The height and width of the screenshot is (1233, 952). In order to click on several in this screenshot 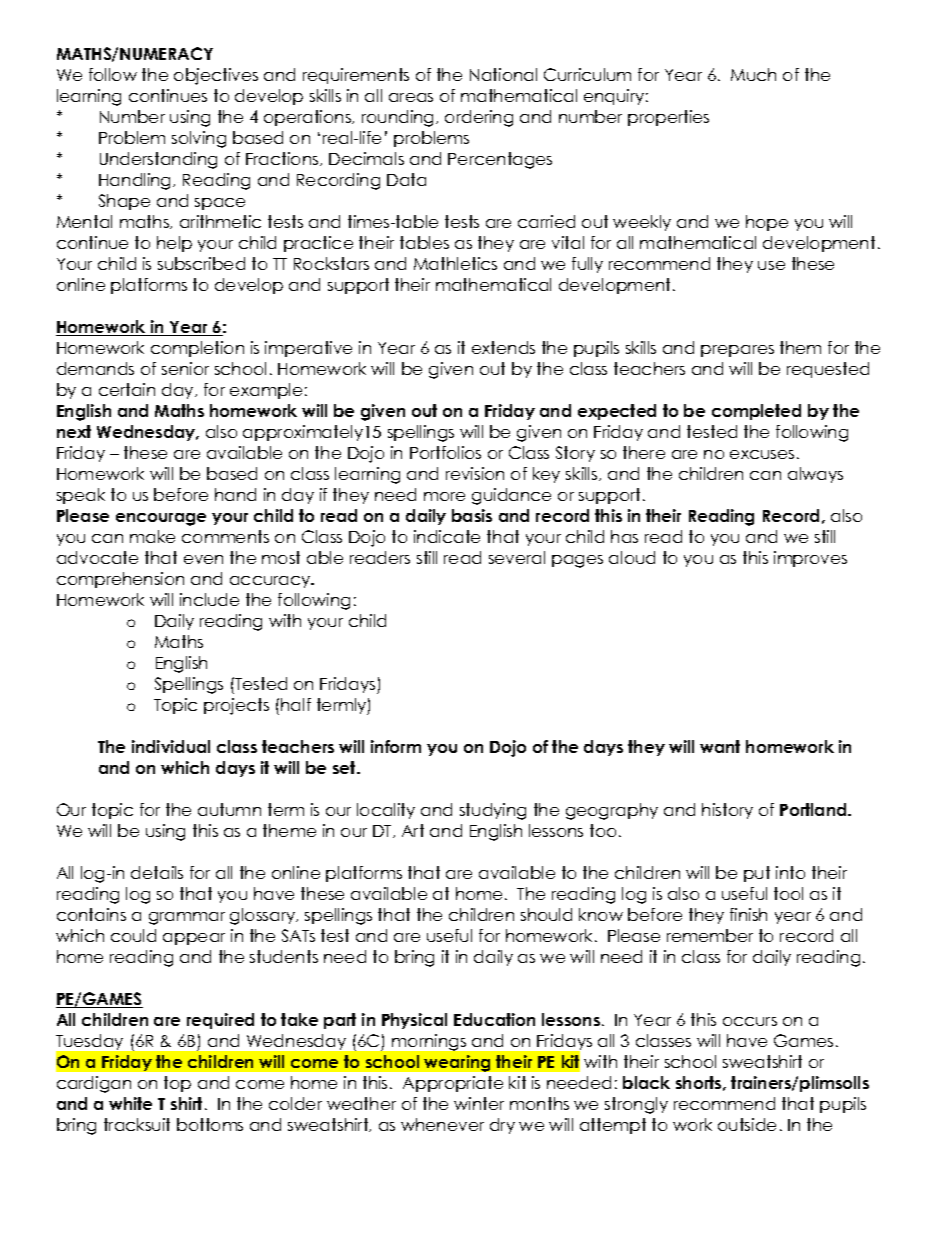, I will do `click(517, 557)`.
